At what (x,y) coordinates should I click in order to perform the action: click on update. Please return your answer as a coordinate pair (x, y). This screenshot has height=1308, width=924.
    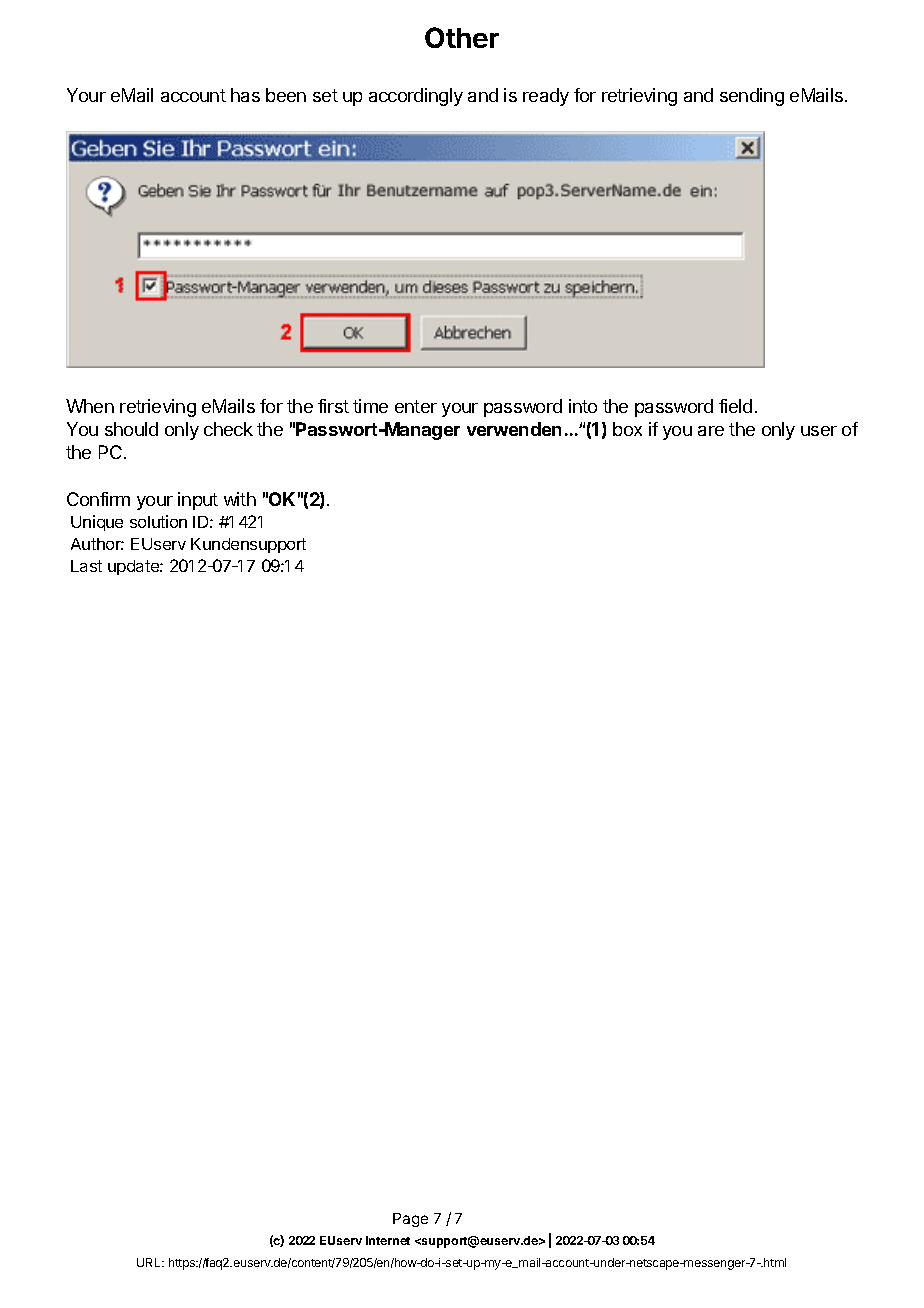
    Looking at the image, I should click on (134, 567).
